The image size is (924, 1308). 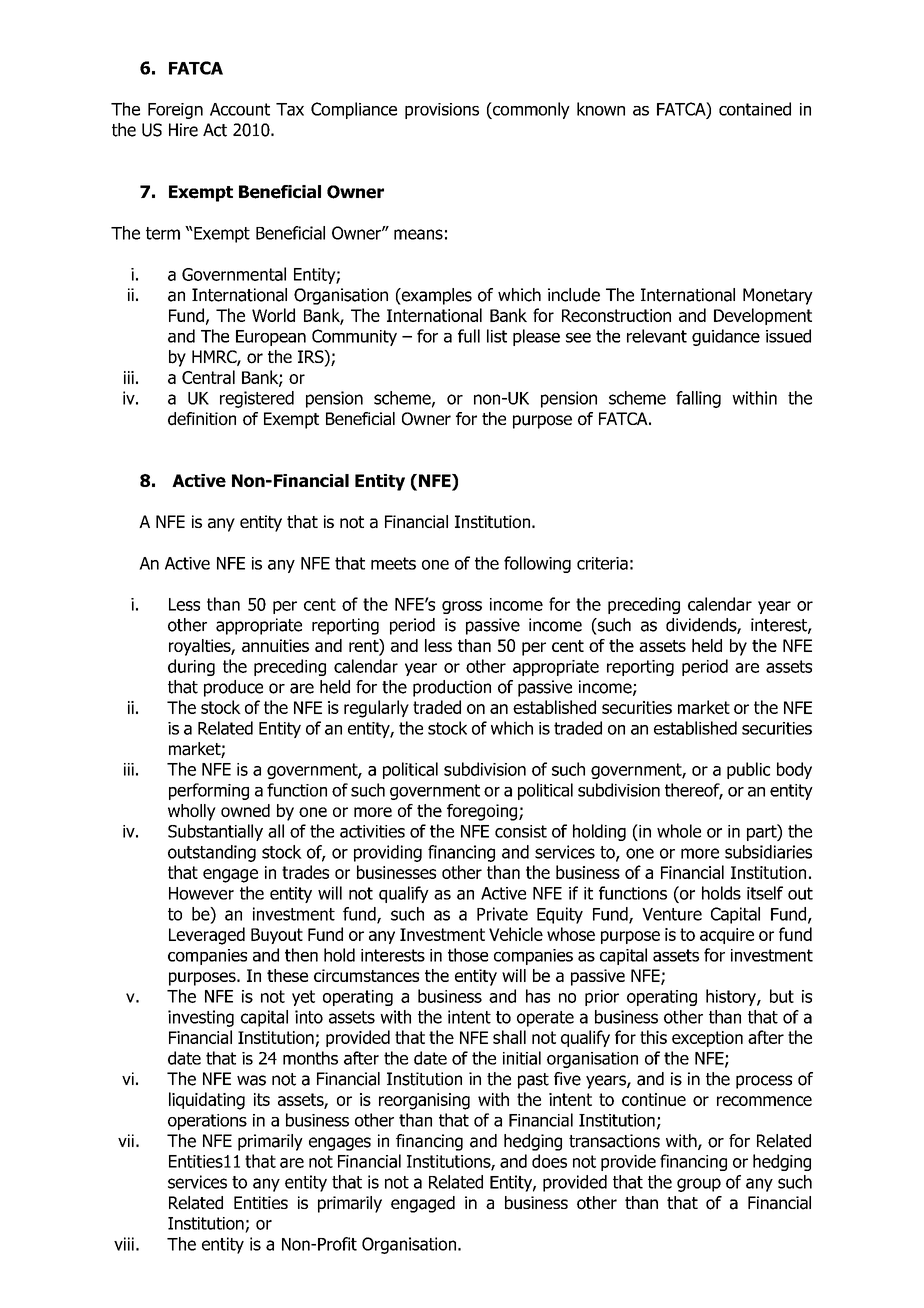 What do you see at coordinates (452, 688) in the screenshot?
I see `production` at bounding box center [452, 688].
